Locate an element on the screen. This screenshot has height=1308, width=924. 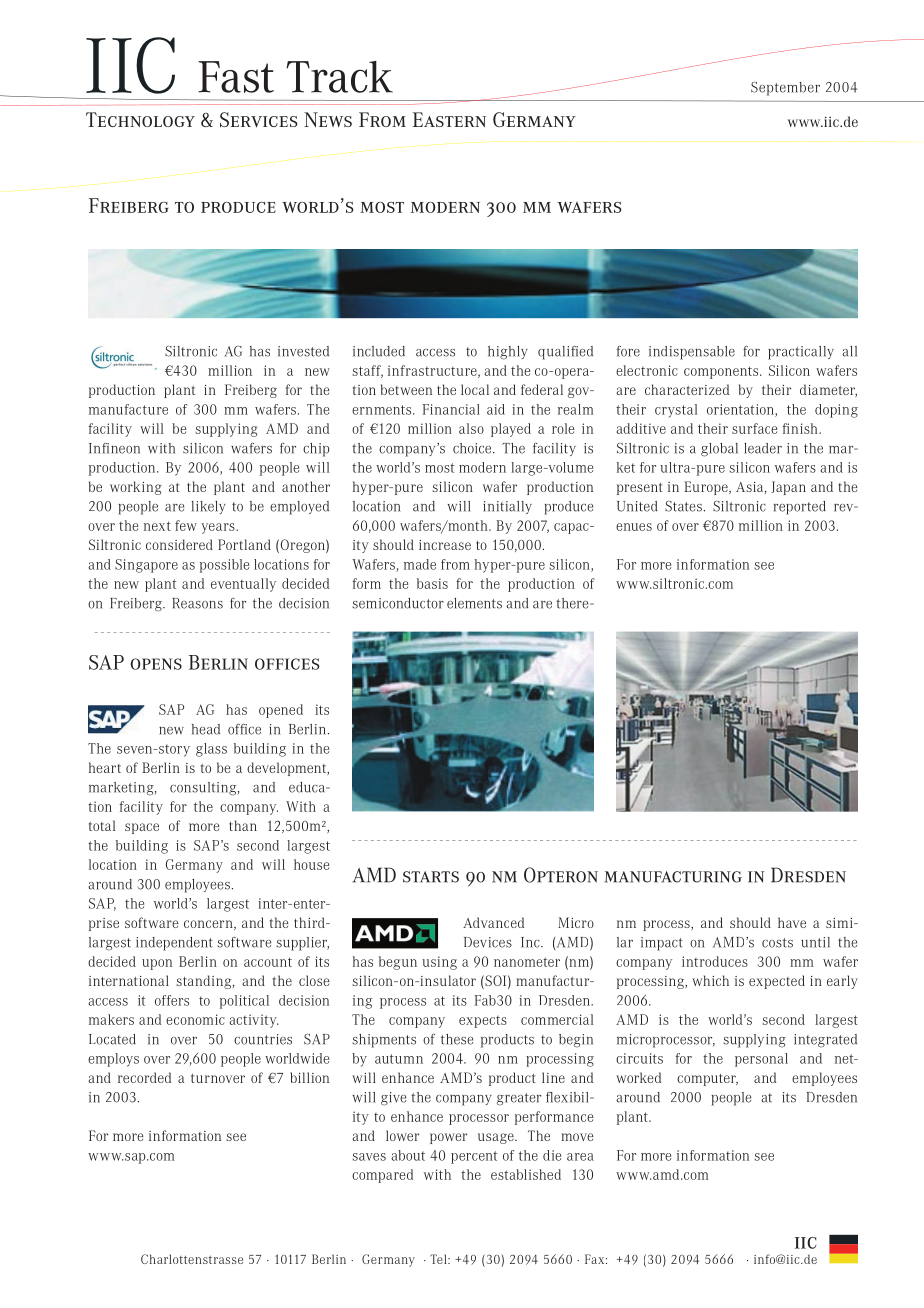
Tel is located at coordinates (439, 1259).
